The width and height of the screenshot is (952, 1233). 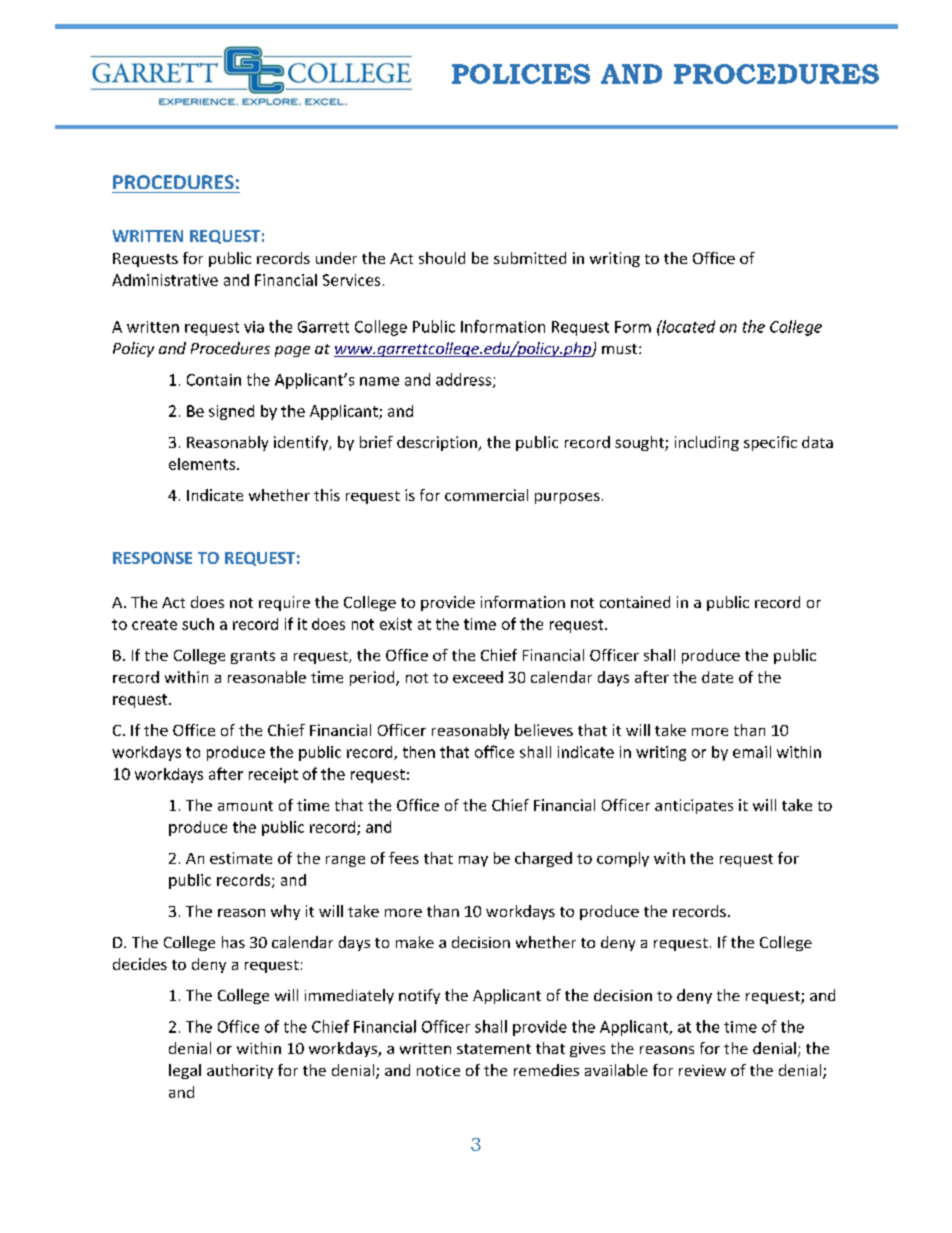 What do you see at coordinates (717, 677) in the screenshot?
I see `date` at bounding box center [717, 677].
